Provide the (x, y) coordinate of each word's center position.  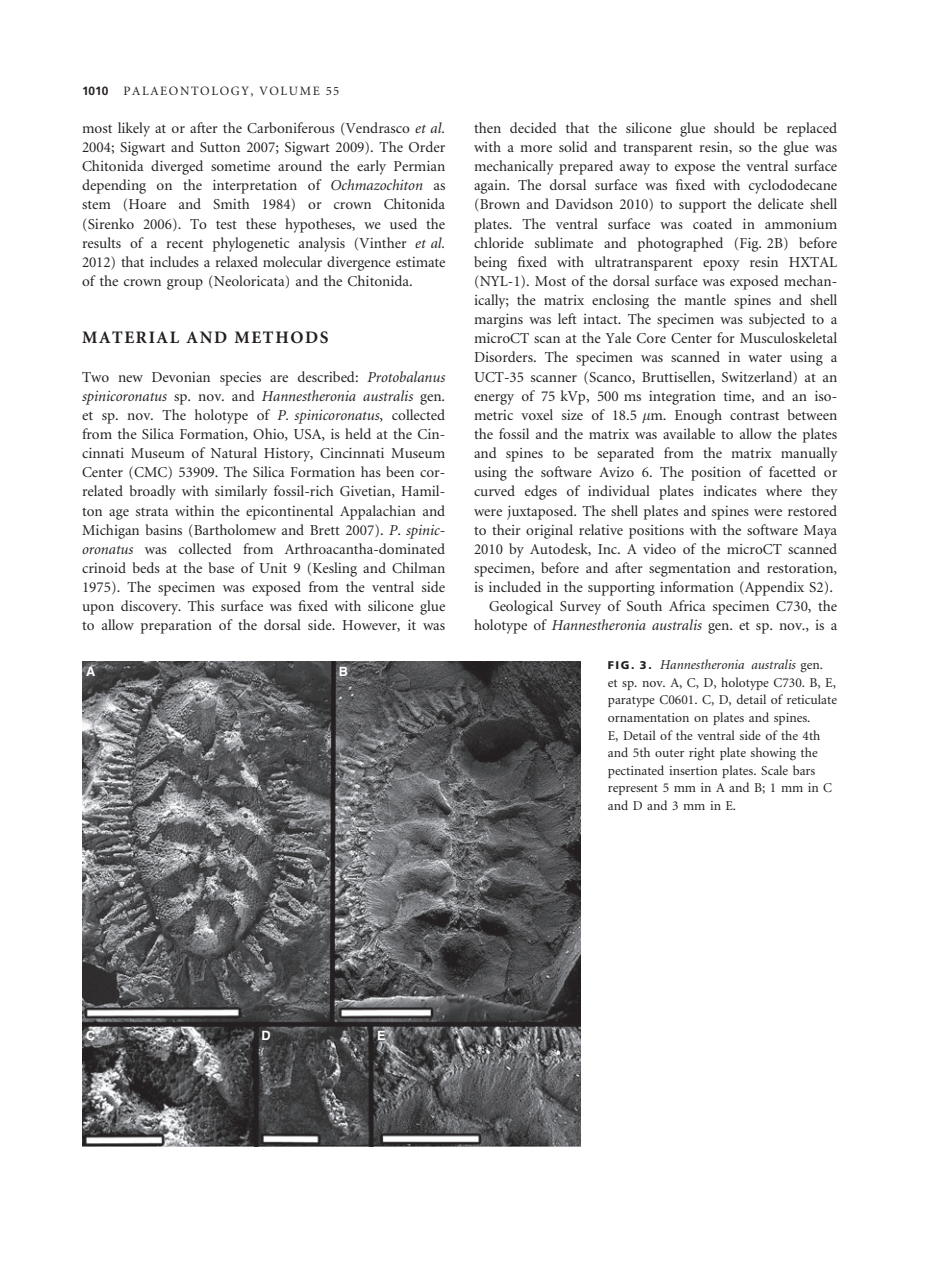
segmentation (690, 570)
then (487, 127)
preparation (176, 627)
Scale (774, 770)
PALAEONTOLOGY (186, 90)
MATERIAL (130, 337)
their (506, 529)
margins (498, 321)
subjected (777, 320)
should (734, 127)
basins (164, 529)
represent (633, 789)
